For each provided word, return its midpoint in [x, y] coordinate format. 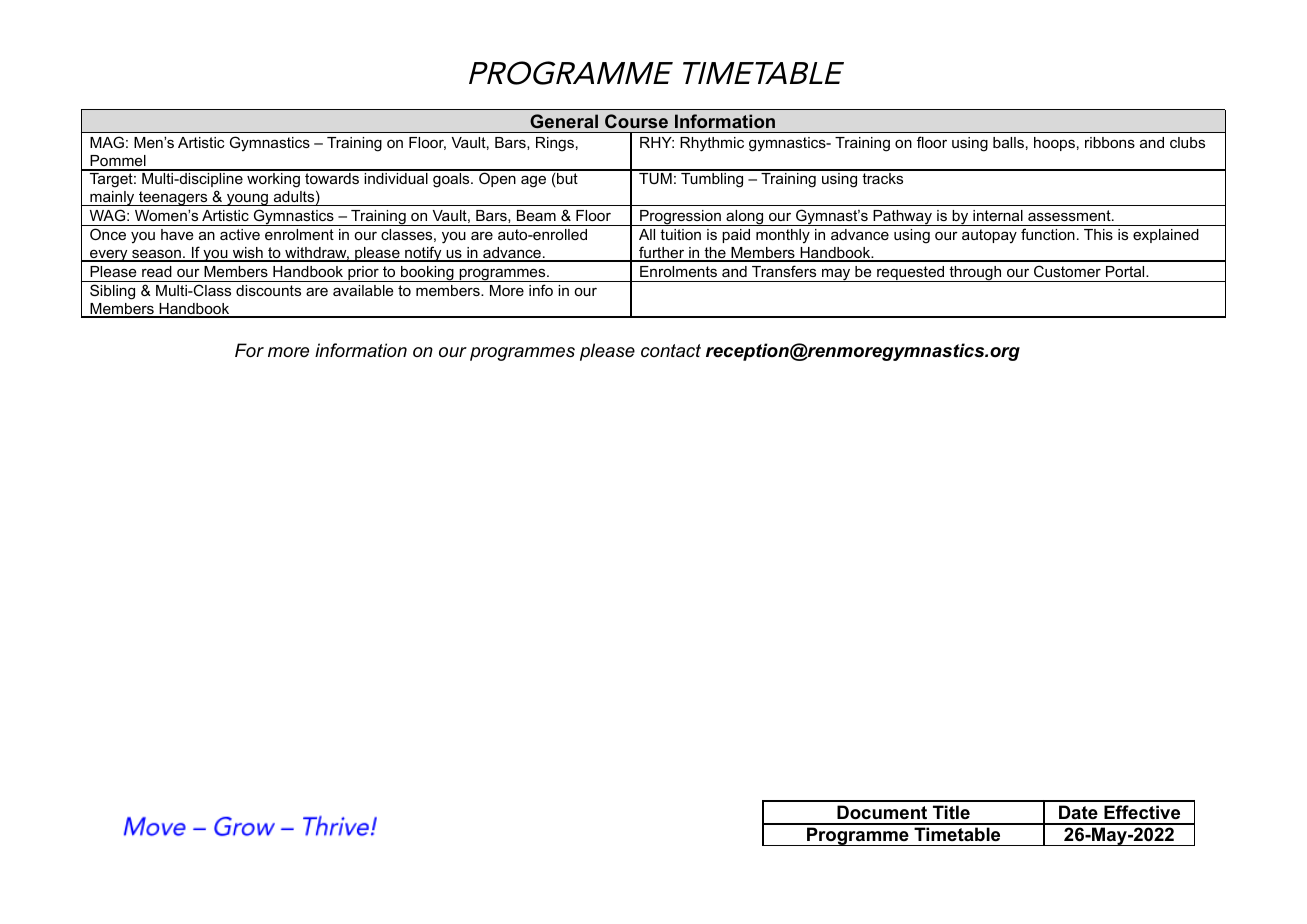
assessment [1070, 215]
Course [636, 121]
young [247, 199]
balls [1008, 142]
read [157, 271]
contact [671, 350]
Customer [1067, 271]
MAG [107, 142]
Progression [680, 218]
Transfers [784, 271]
